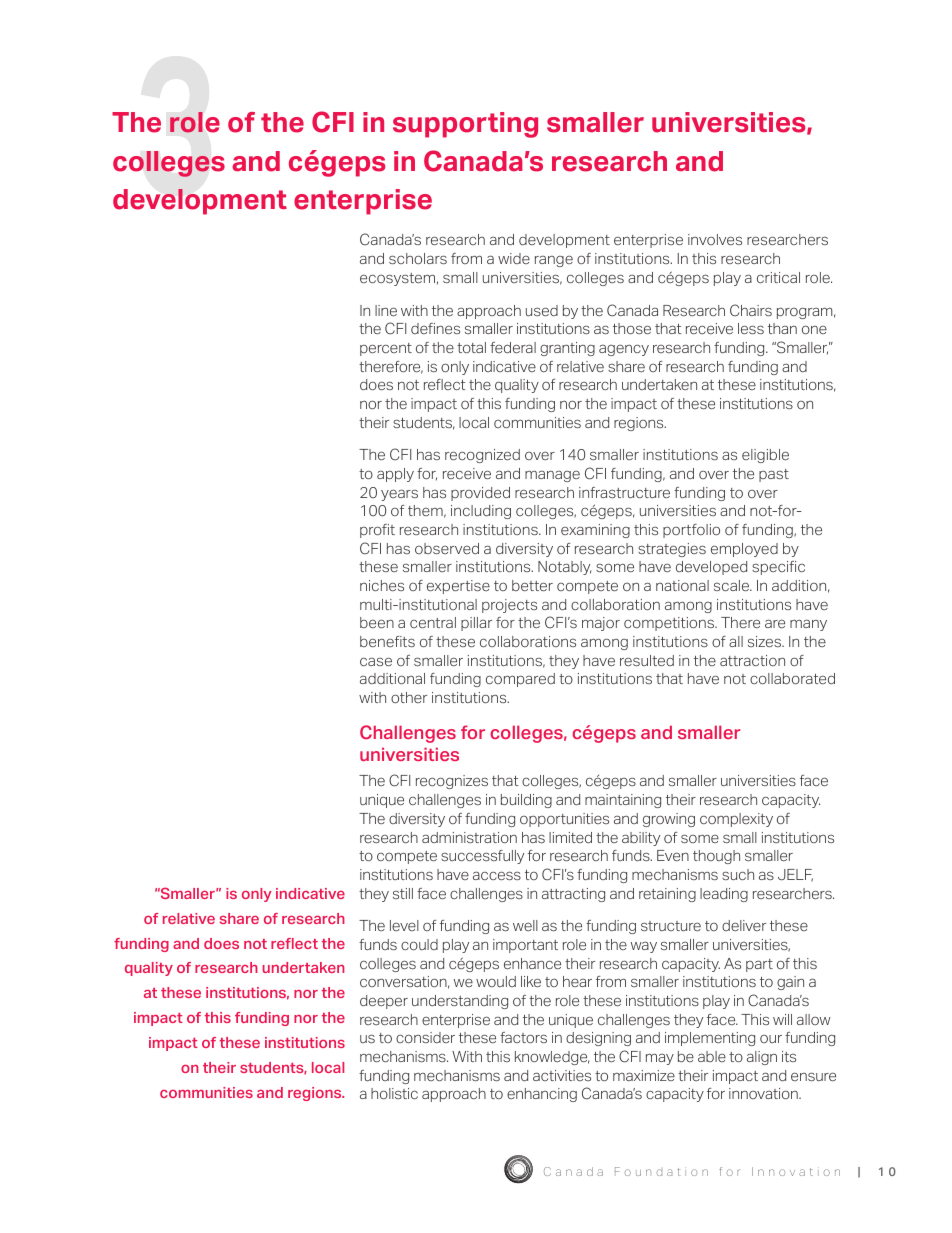 The height and width of the document is (1233, 952). What do you see at coordinates (738, 874) in the document?
I see `such` at bounding box center [738, 874].
